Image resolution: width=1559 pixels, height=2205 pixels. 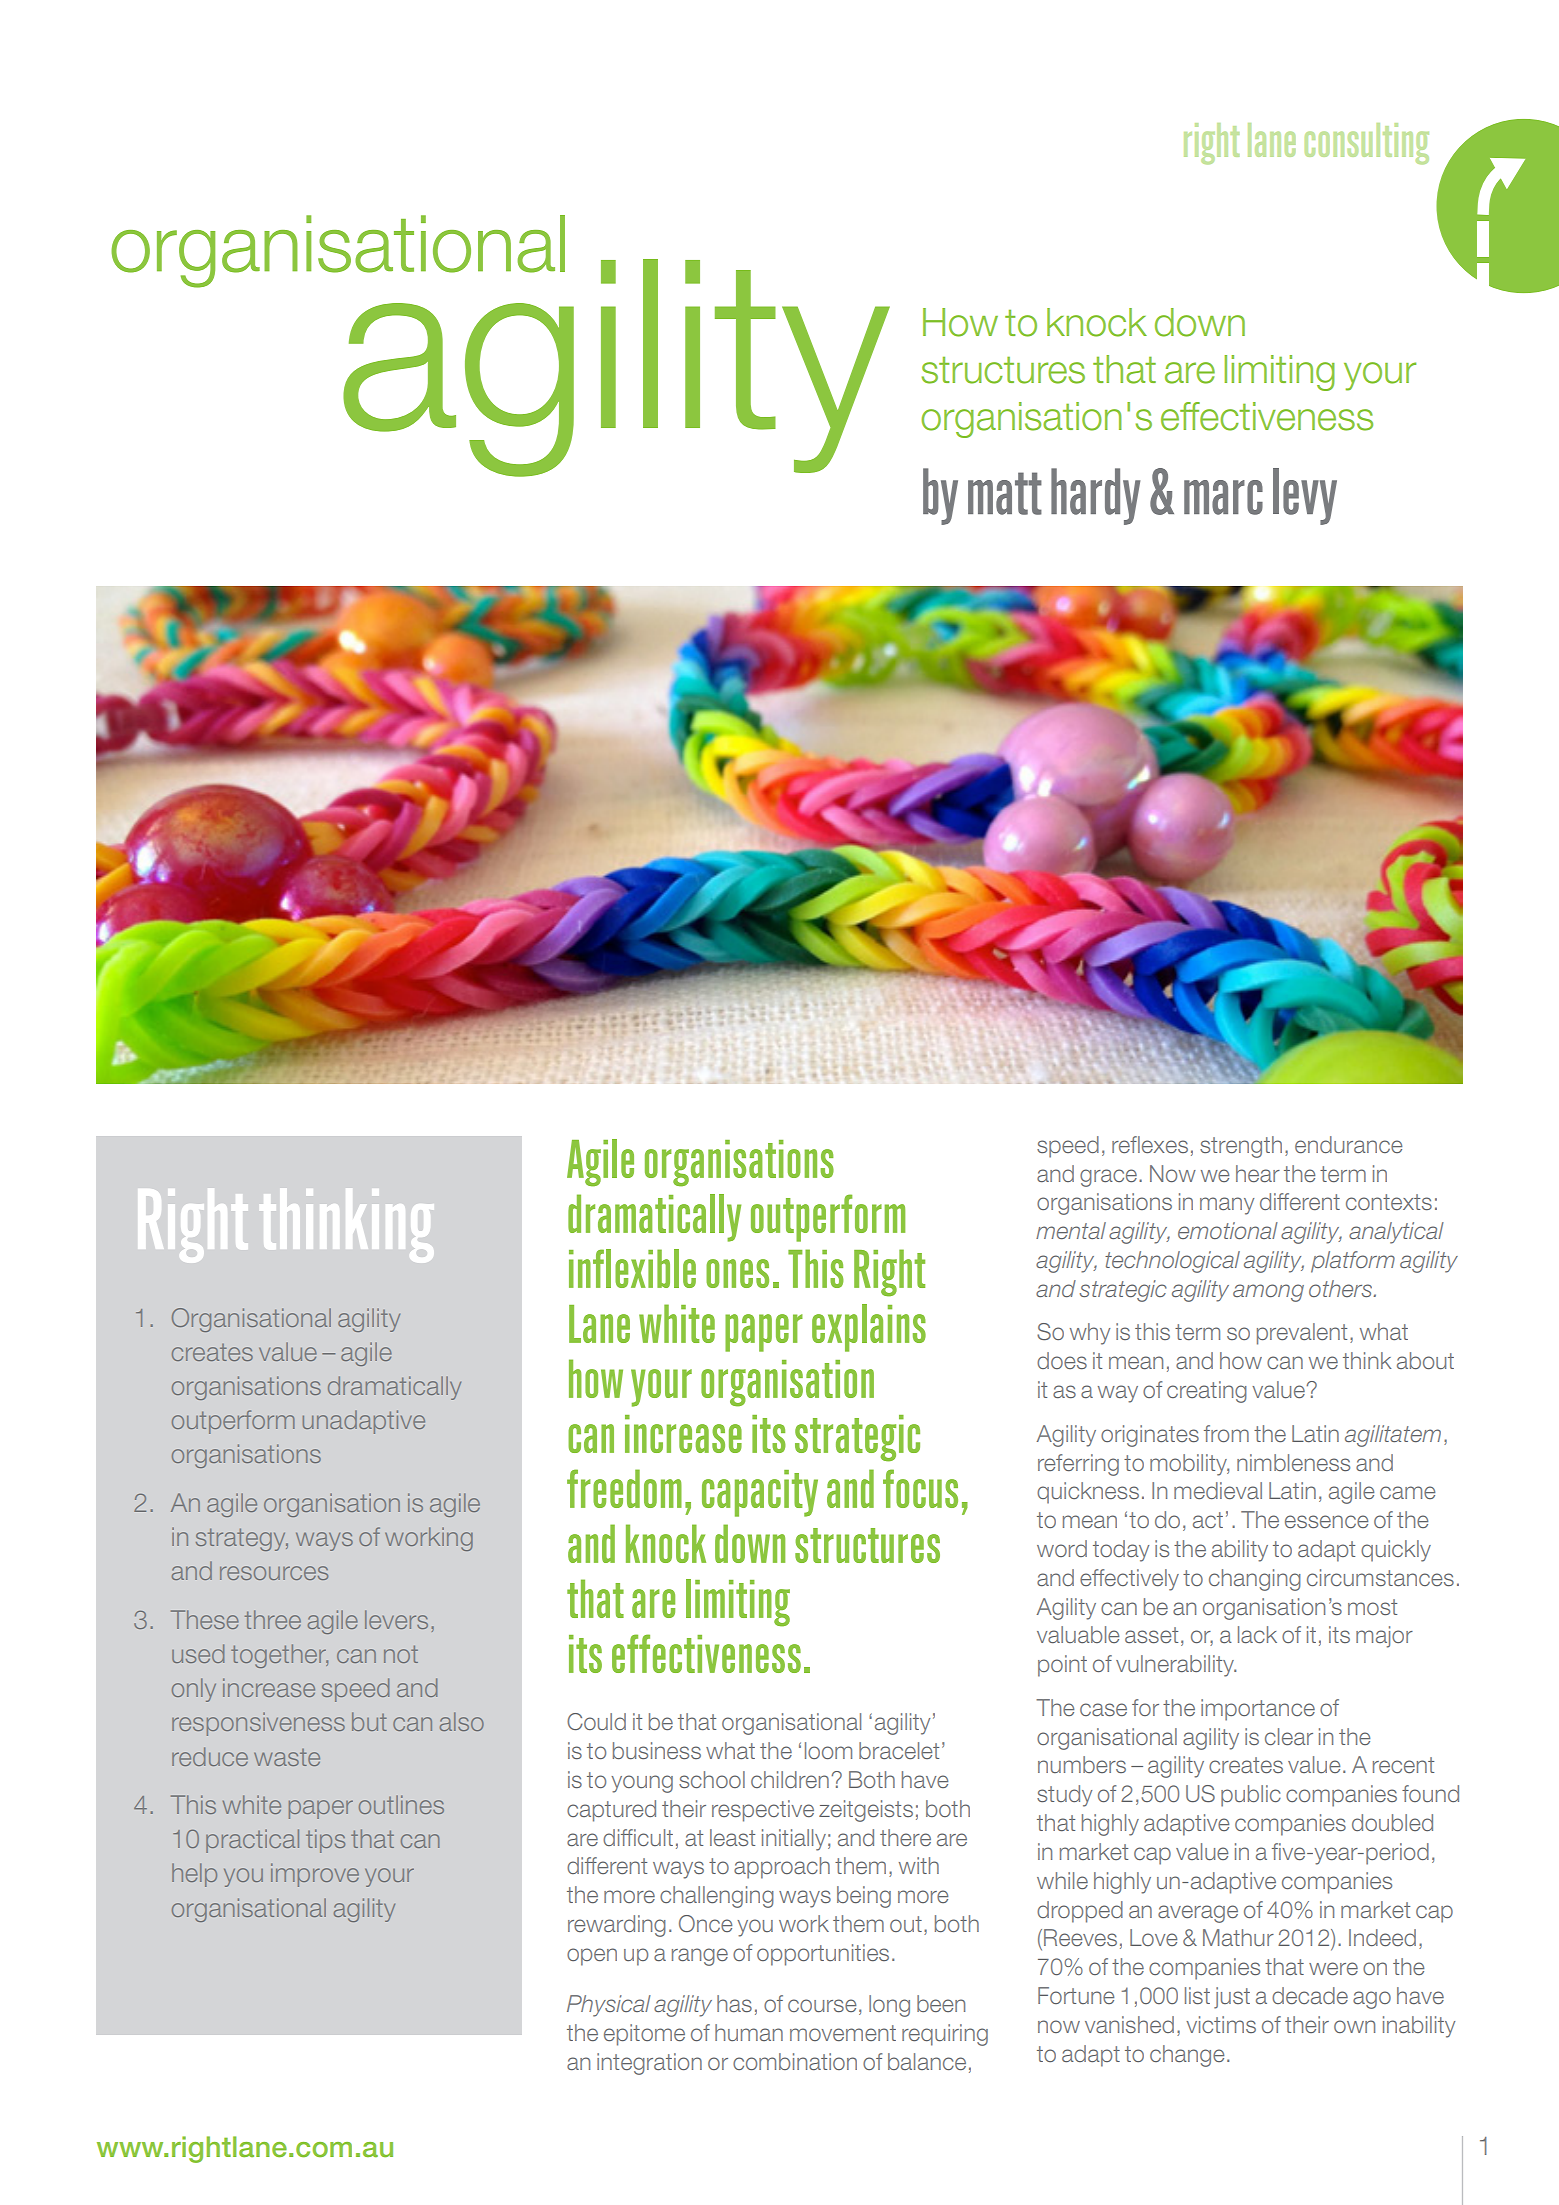 I want to click on ones, so click(x=737, y=1273).
